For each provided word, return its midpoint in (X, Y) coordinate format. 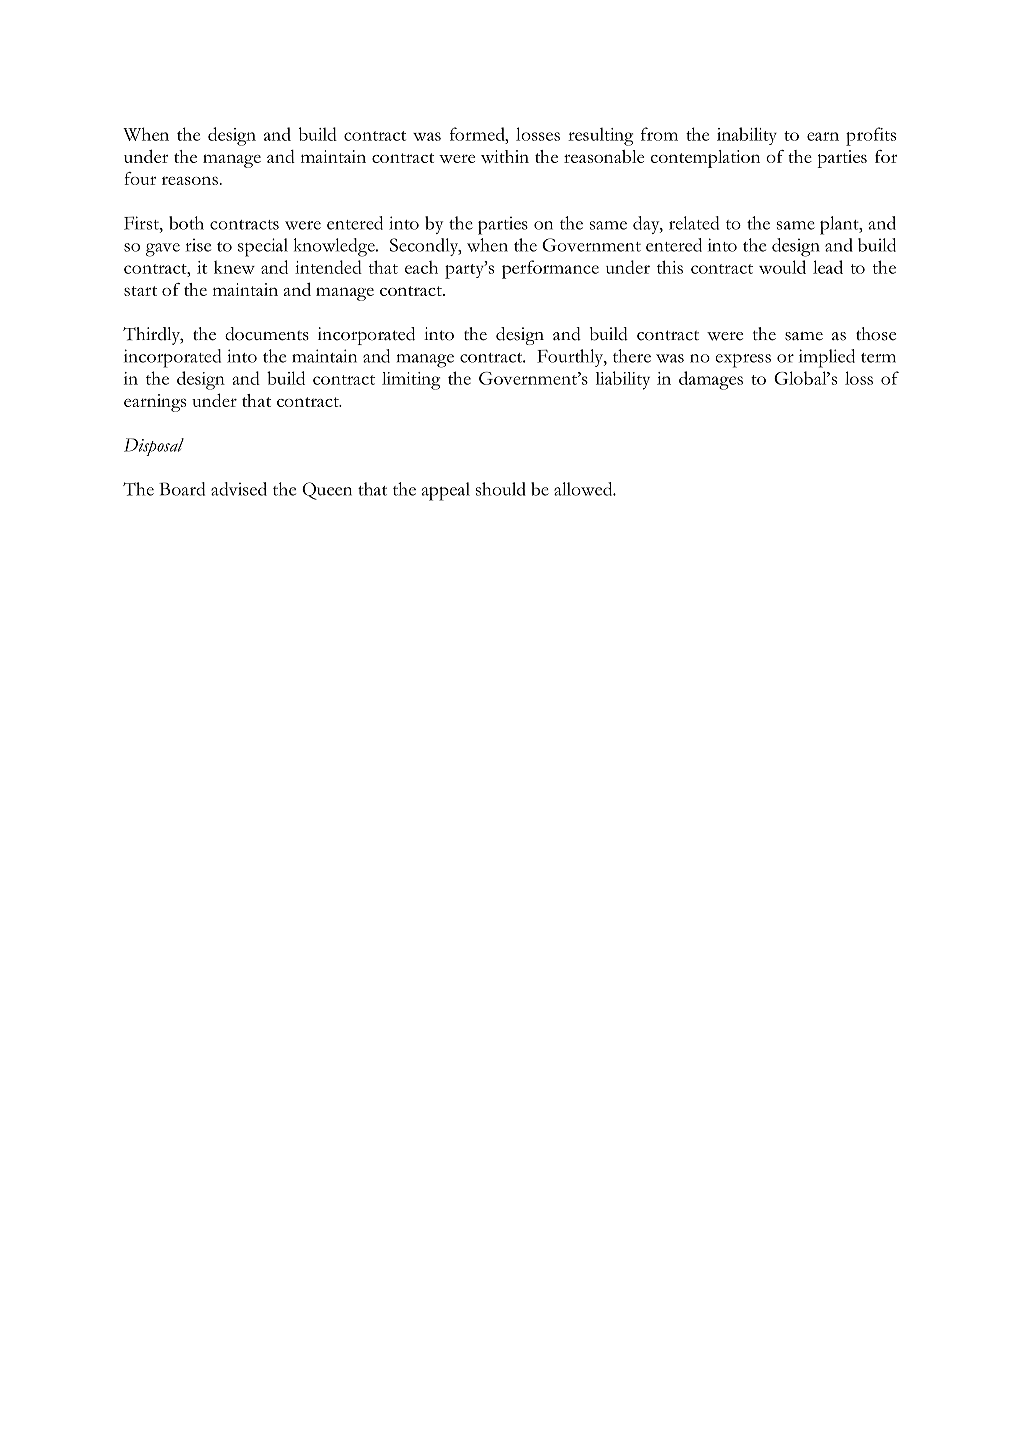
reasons (190, 180)
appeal (446, 491)
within (505, 156)
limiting (411, 381)
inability (747, 136)
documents (267, 334)
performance (550, 269)
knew (234, 267)
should (501, 489)
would (782, 267)
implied (827, 358)
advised (239, 489)
